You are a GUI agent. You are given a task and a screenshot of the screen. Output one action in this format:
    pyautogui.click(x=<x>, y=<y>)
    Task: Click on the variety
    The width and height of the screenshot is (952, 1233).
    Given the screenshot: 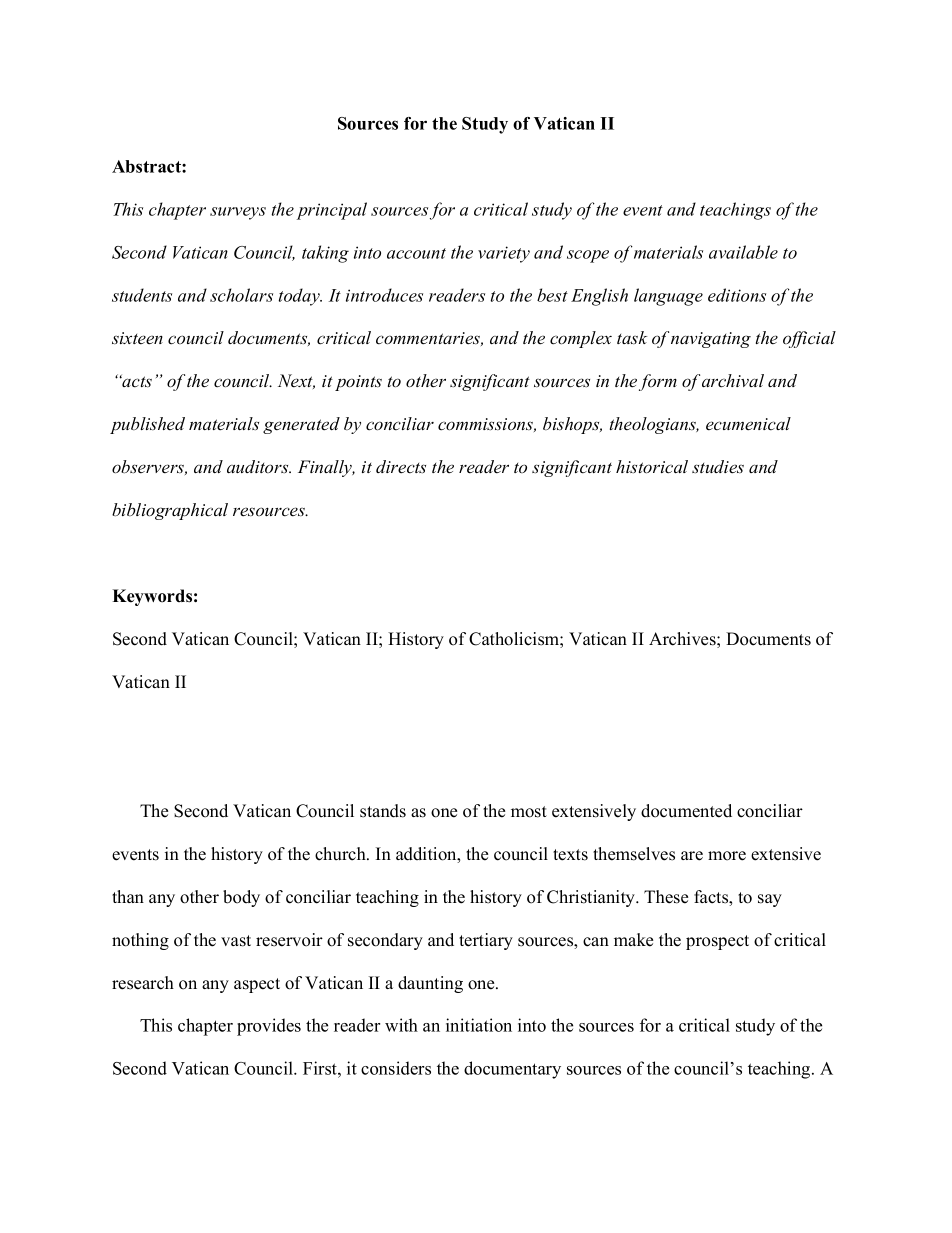 What is the action you would take?
    pyautogui.click(x=504, y=254)
